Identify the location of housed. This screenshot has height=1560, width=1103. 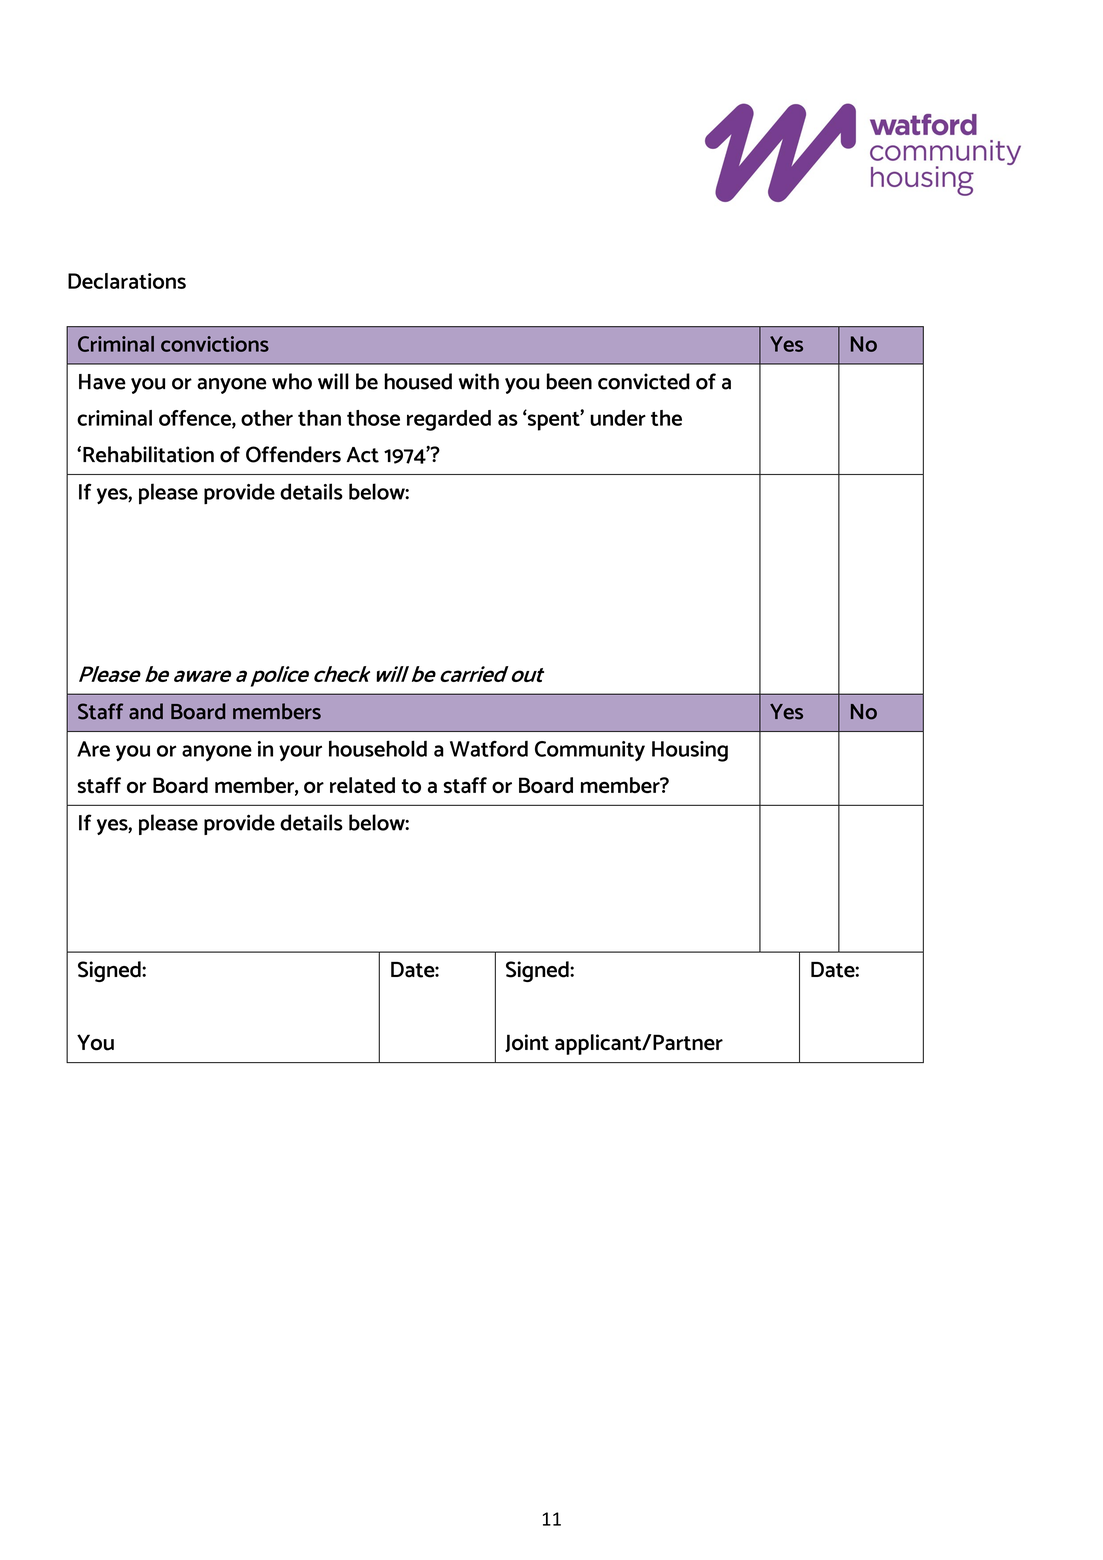
(418, 381).
